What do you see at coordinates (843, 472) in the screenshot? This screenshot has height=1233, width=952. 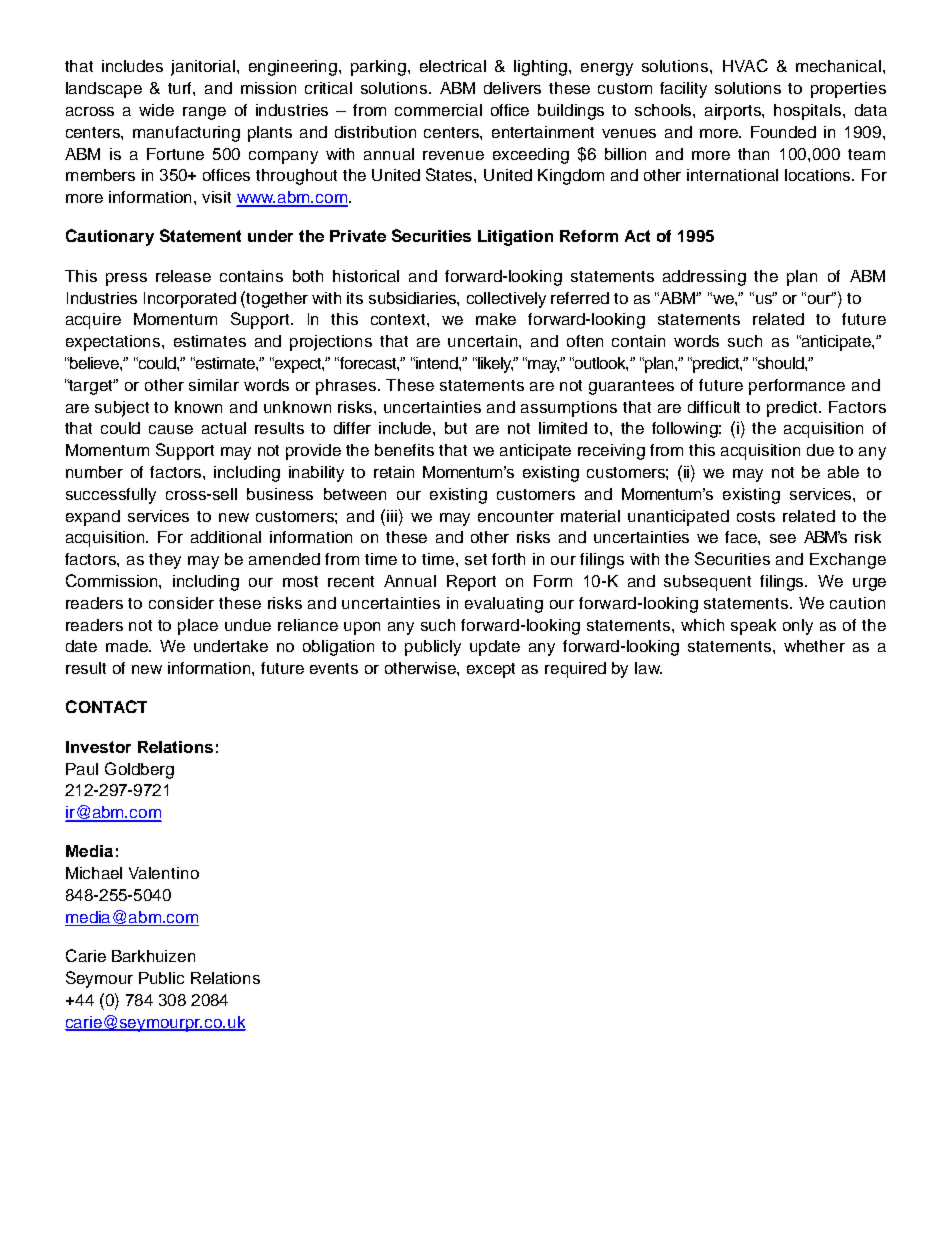 I see `able` at bounding box center [843, 472].
